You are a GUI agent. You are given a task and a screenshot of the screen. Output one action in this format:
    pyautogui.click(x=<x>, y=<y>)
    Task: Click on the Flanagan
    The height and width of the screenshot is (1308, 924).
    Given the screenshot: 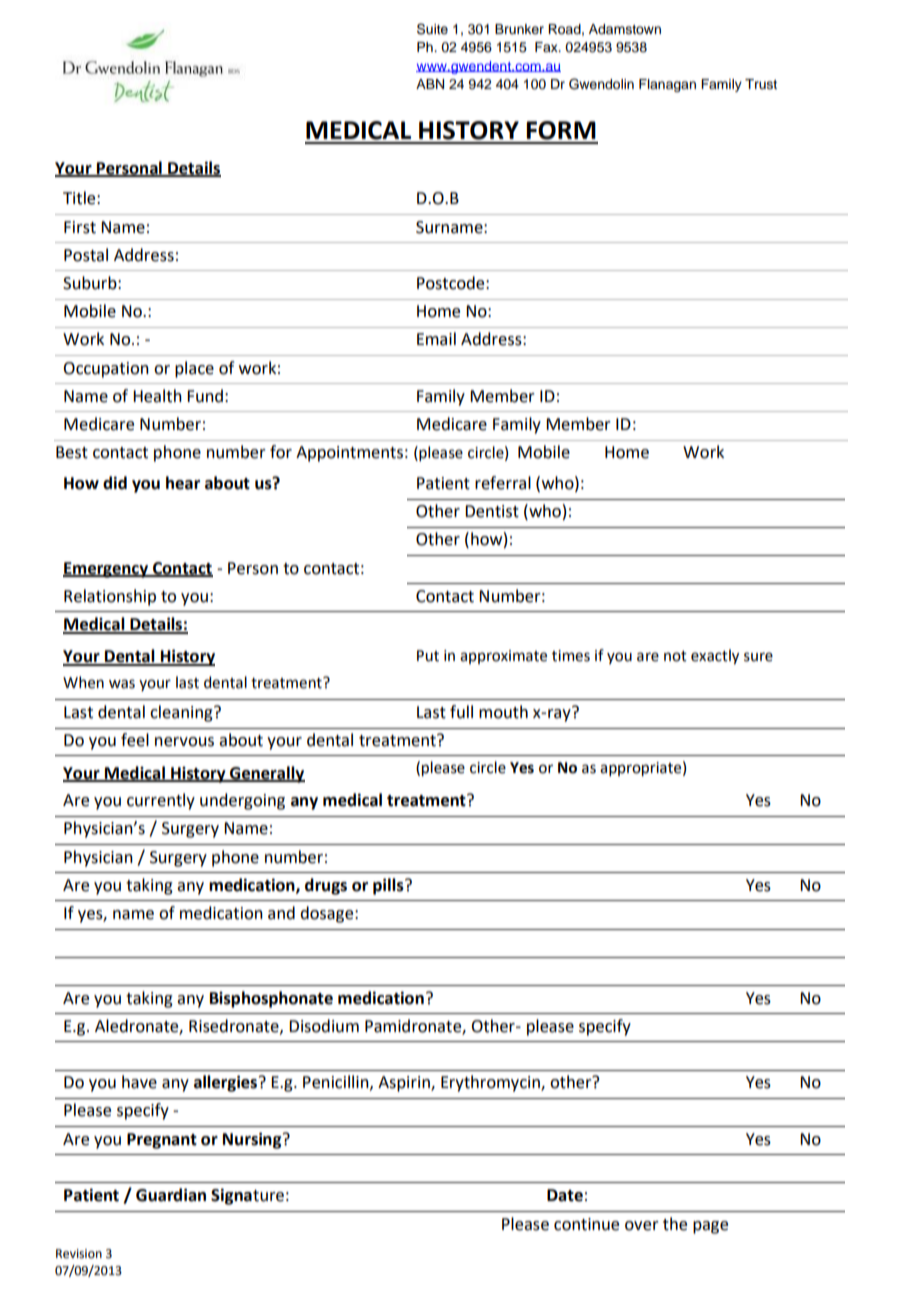 What is the action you would take?
    pyautogui.click(x=667, y=85)
